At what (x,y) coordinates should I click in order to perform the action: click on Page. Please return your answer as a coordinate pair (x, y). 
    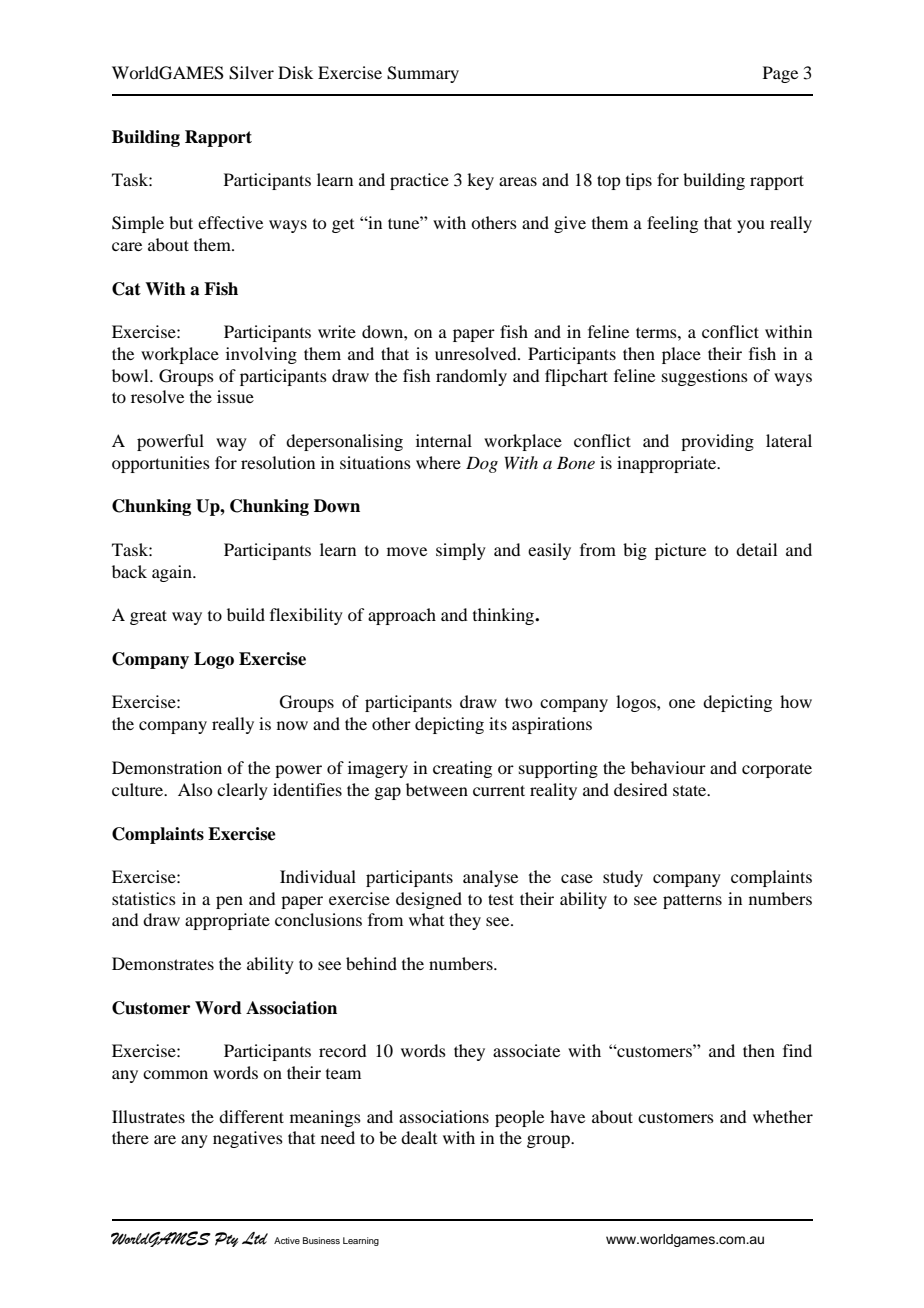
    Looking at the image, I should click on (780, 74).
